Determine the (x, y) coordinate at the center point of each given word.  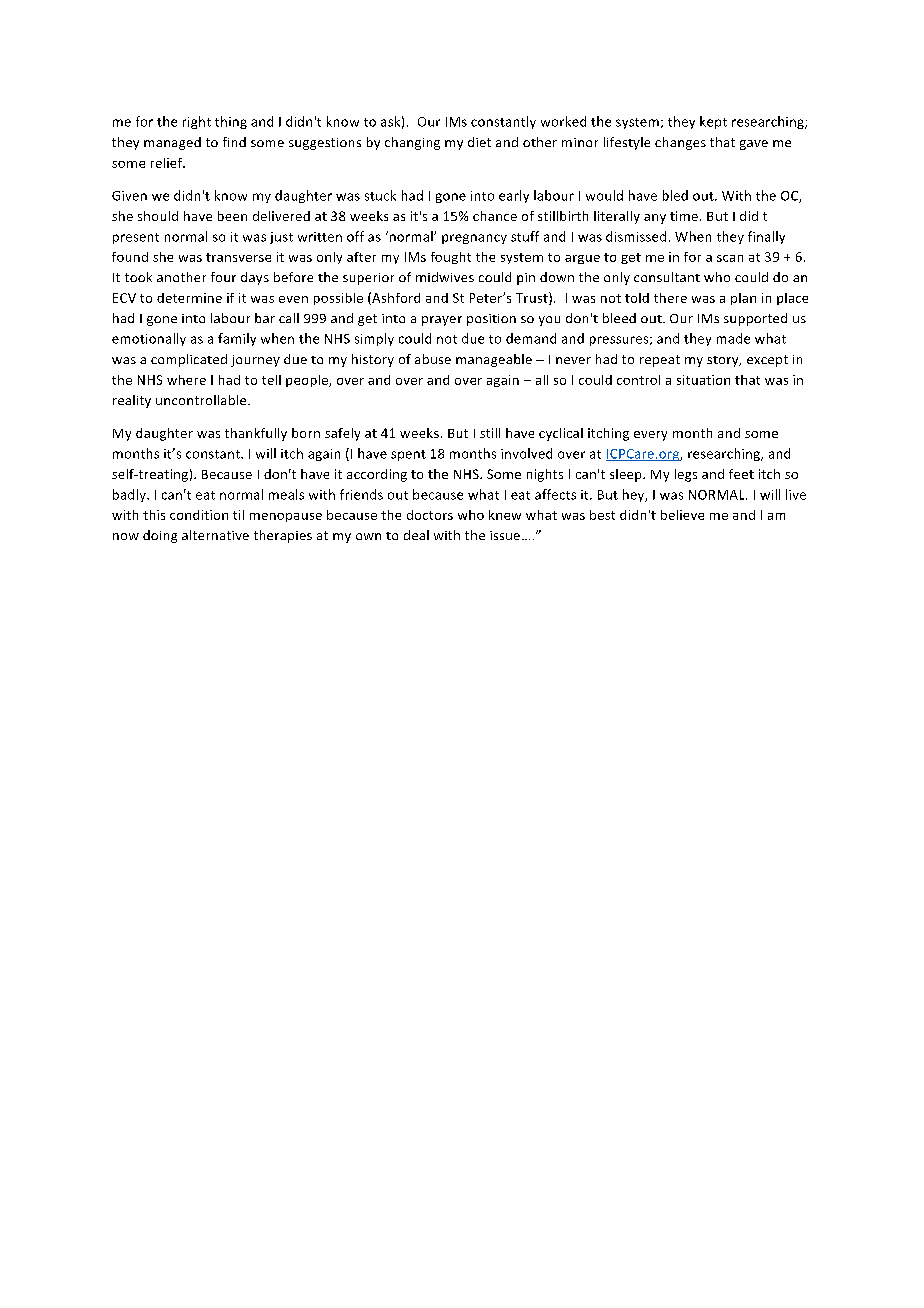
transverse (238, 257)
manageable (494, 360)
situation (703, 380)
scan (730, 258)
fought (451, 258)
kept (713, 122)
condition (199, 515)
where (186, 380)
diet (479, 142)
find (234, 142)
